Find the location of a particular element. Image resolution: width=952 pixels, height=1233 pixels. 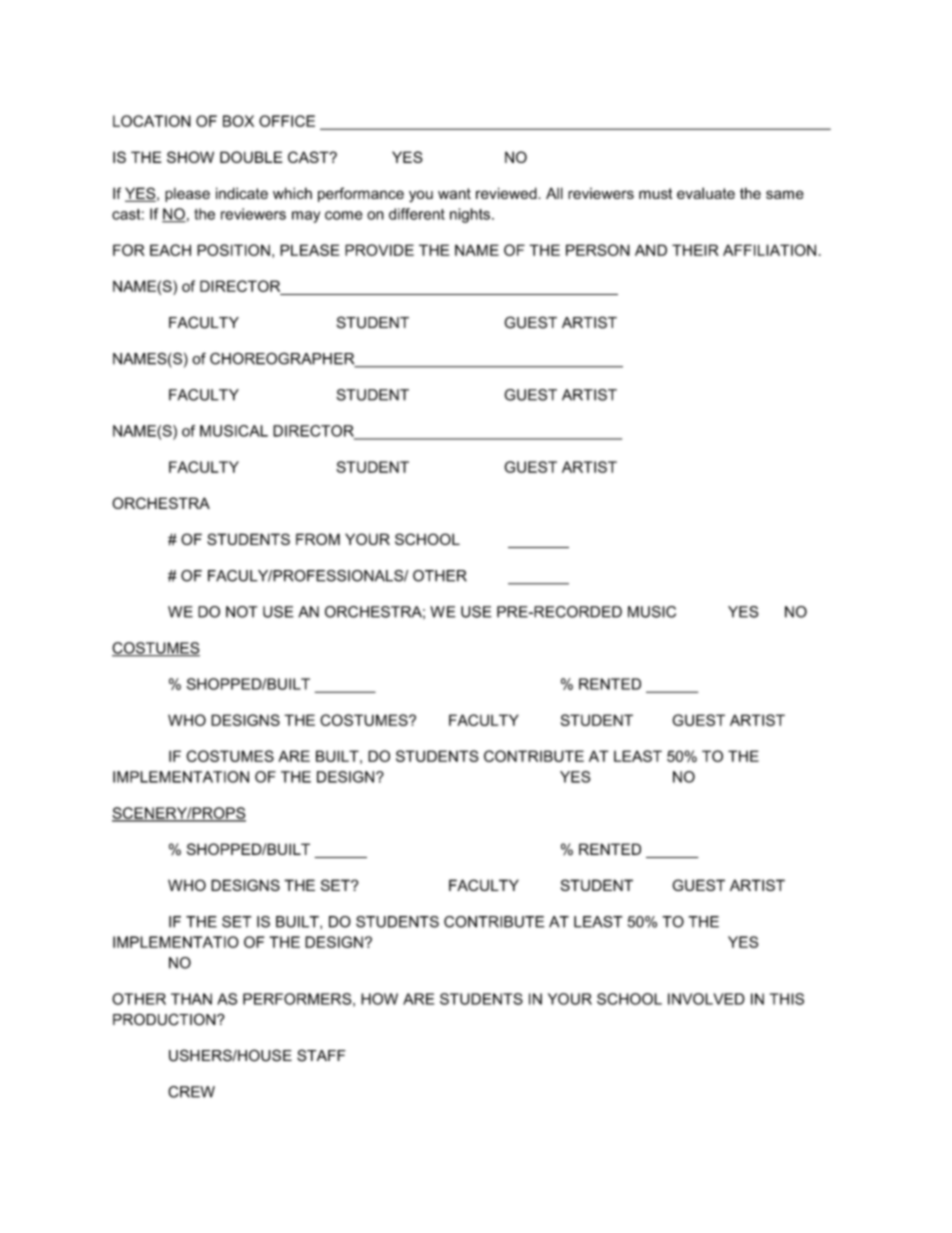

NOT is located at coordinates (241, 612).
